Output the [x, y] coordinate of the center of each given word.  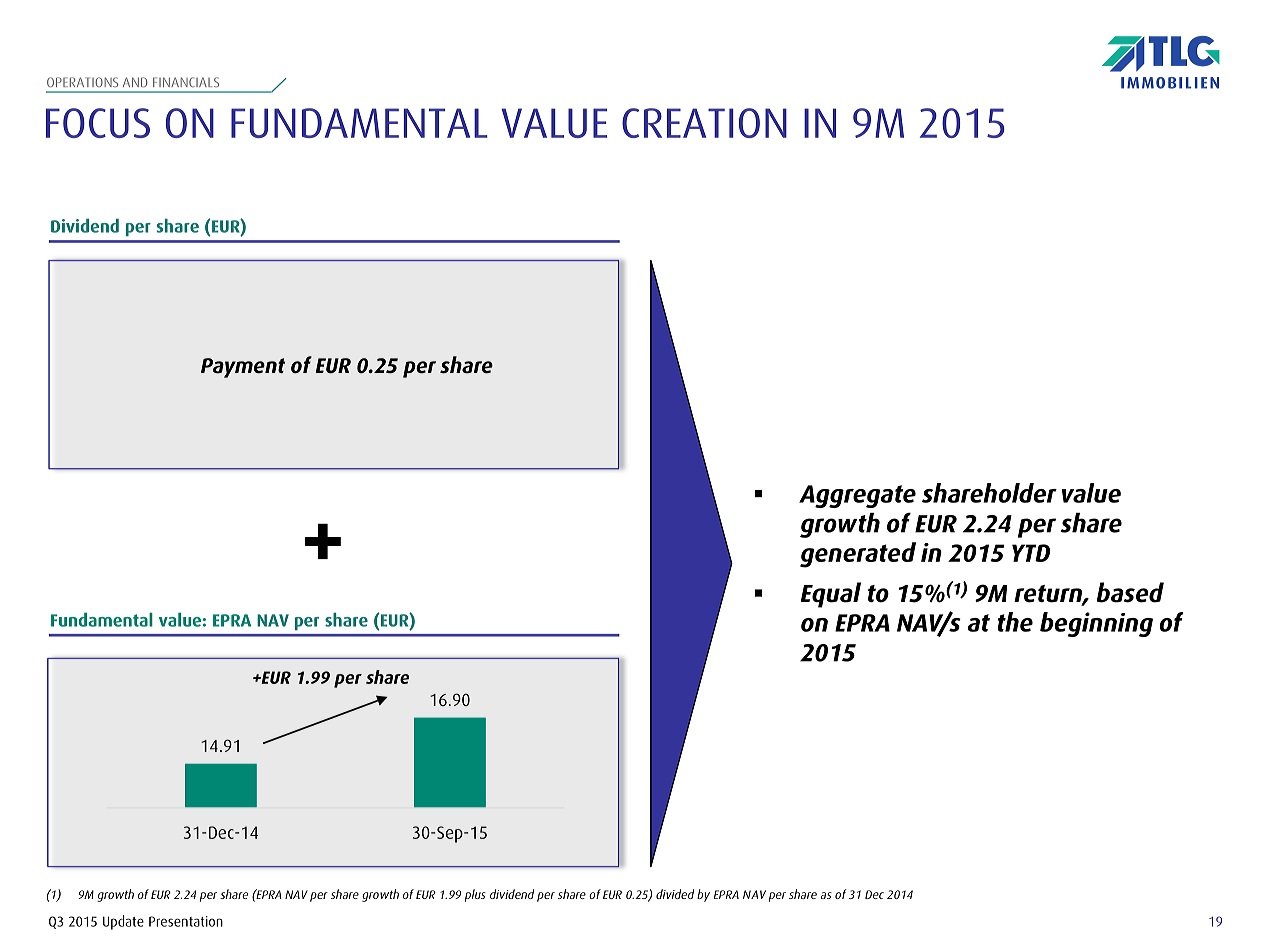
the [1015, 622]
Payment [243, 368]
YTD [1031, 553]
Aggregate [857, 496]
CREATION [704, 123]
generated [858, 555]
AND [135, 82]
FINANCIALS [186, 82]
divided [675, 894]
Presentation [186, 921]
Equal [831, 595]
